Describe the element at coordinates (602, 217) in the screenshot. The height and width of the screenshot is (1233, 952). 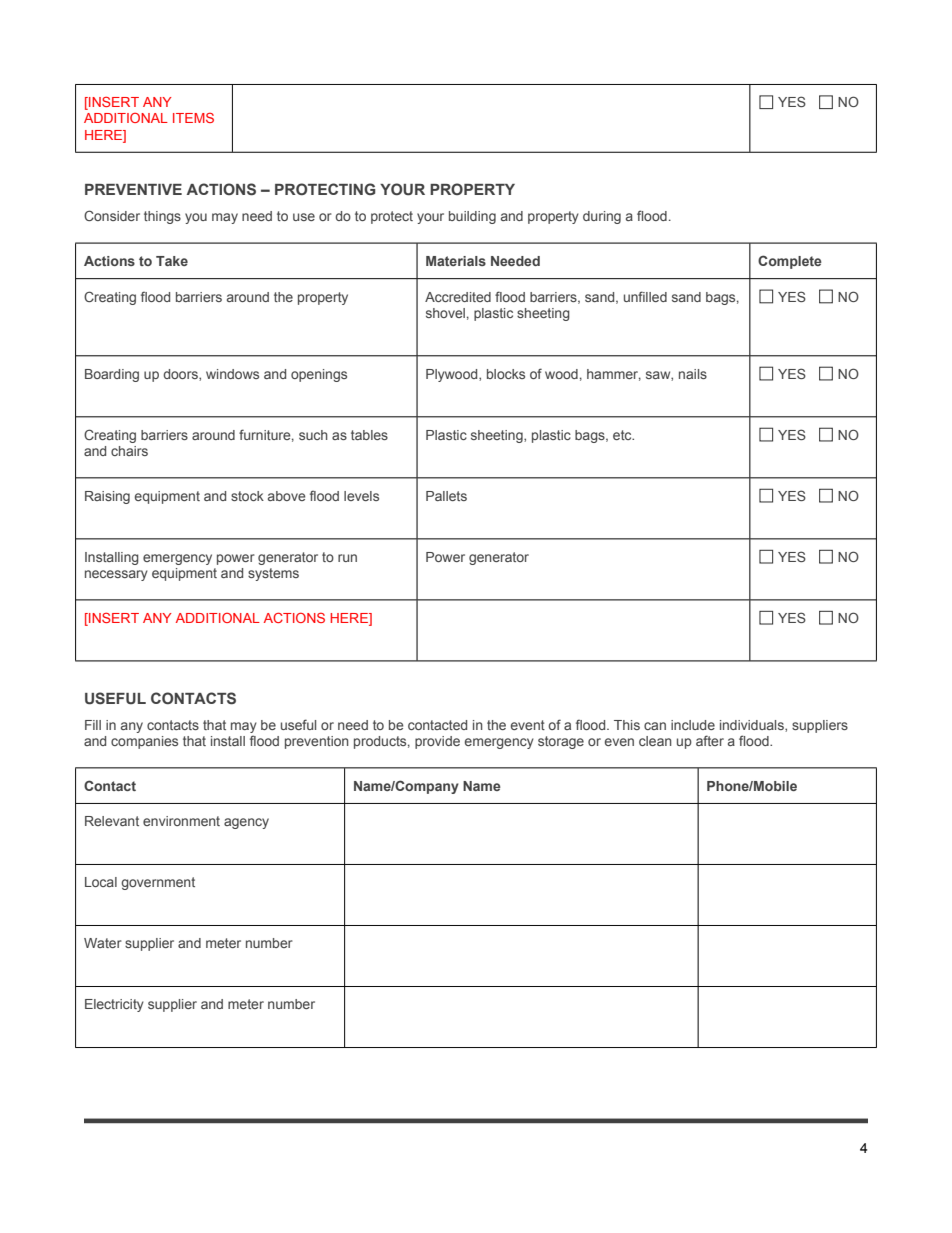
I see `during` at that location.
